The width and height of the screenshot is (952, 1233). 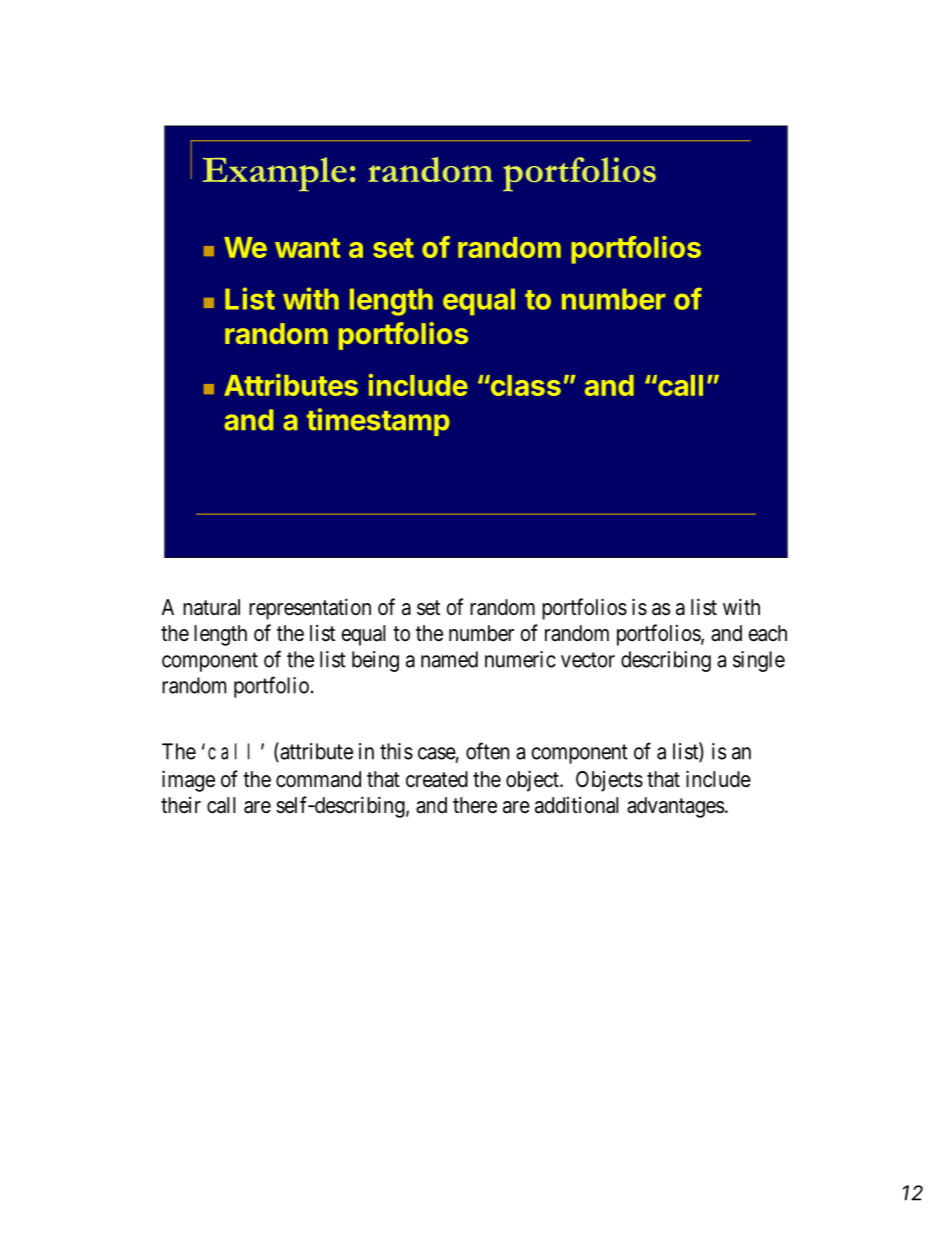 I want to click on want, so click(x=307, y=248).
